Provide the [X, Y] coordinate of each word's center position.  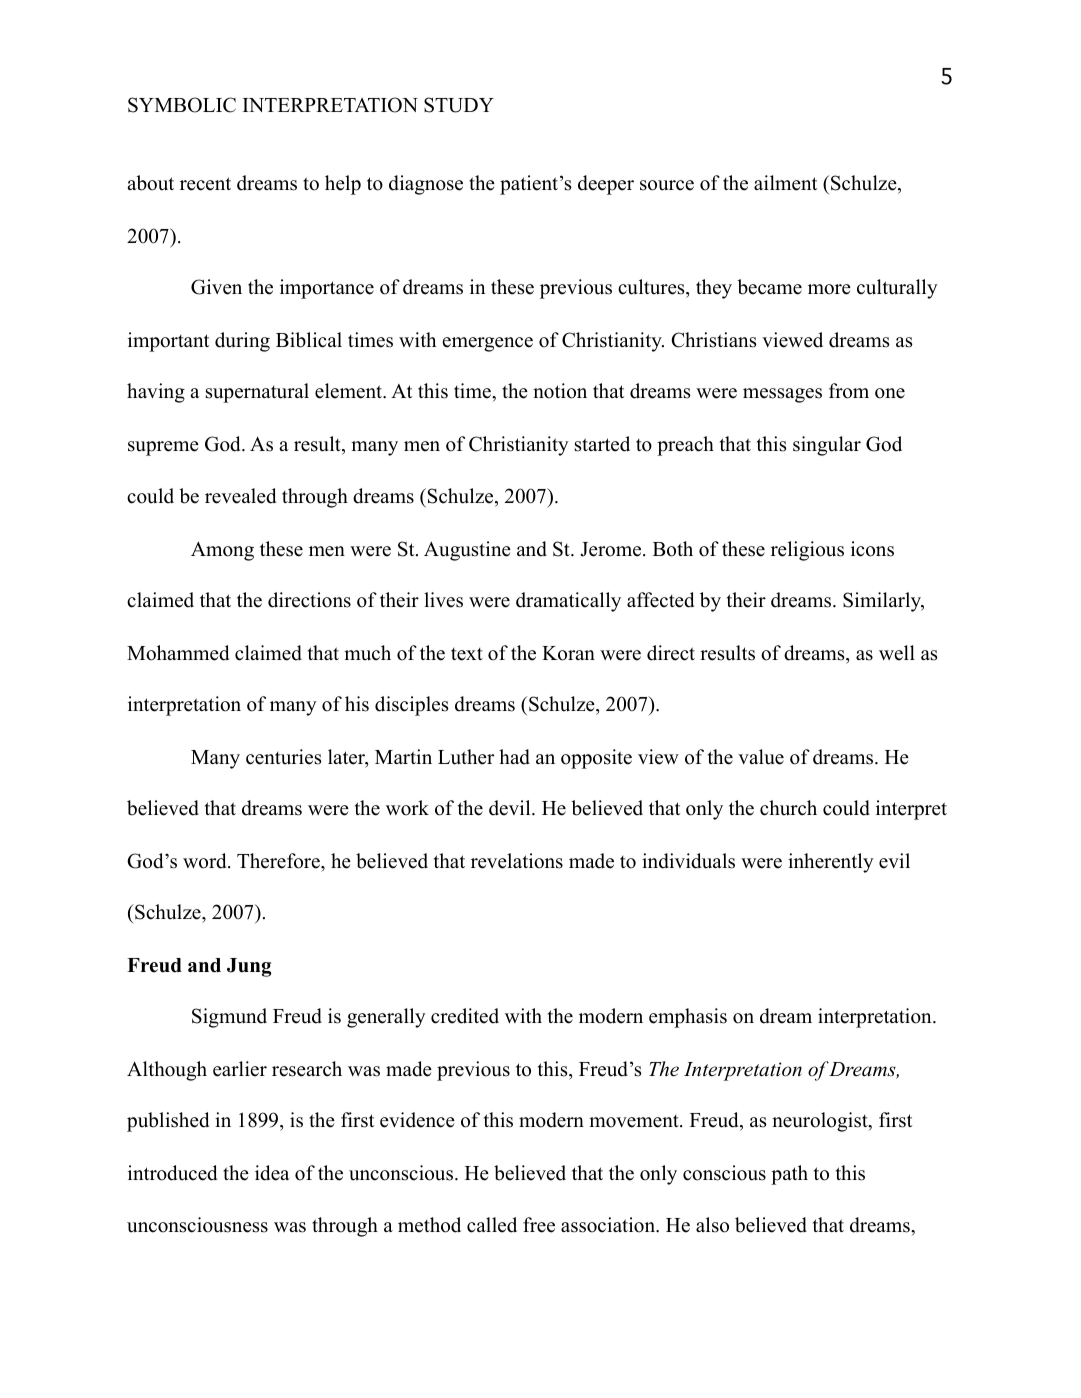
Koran [568, 653]
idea [272, 1173]
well [897, 653]
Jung [249, 967]
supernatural [257, 393]
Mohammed [178, 653]
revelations [517, 861]
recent [205, 184]
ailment [785, 183]
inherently [831, 863]
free [539, 1225]
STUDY [459, 105]
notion [560, 391]
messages [782, 395]
